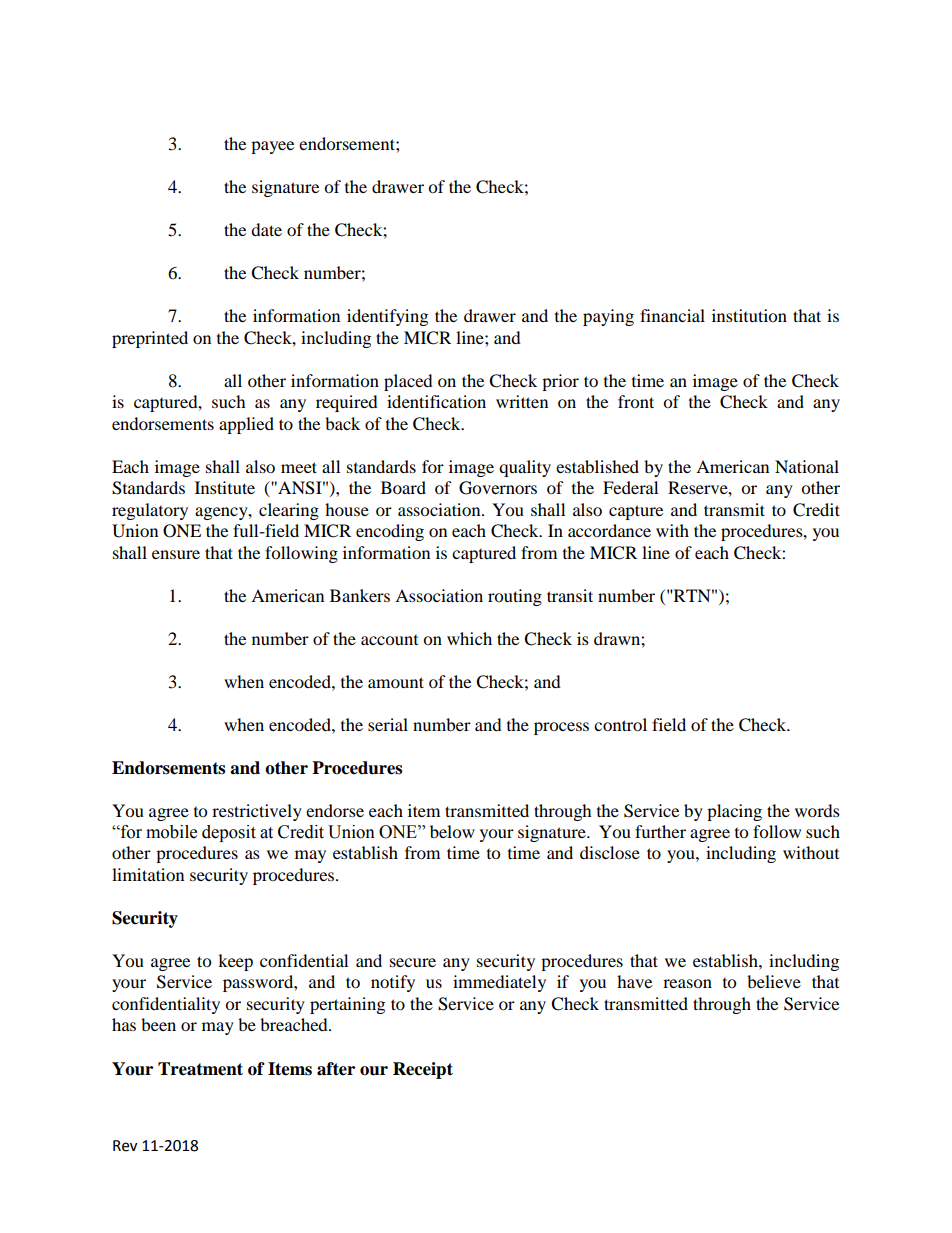 The image size is (952, 1233). Describe the element at coordinates (452, 831) in the screenshot. I see `below` at that location.
